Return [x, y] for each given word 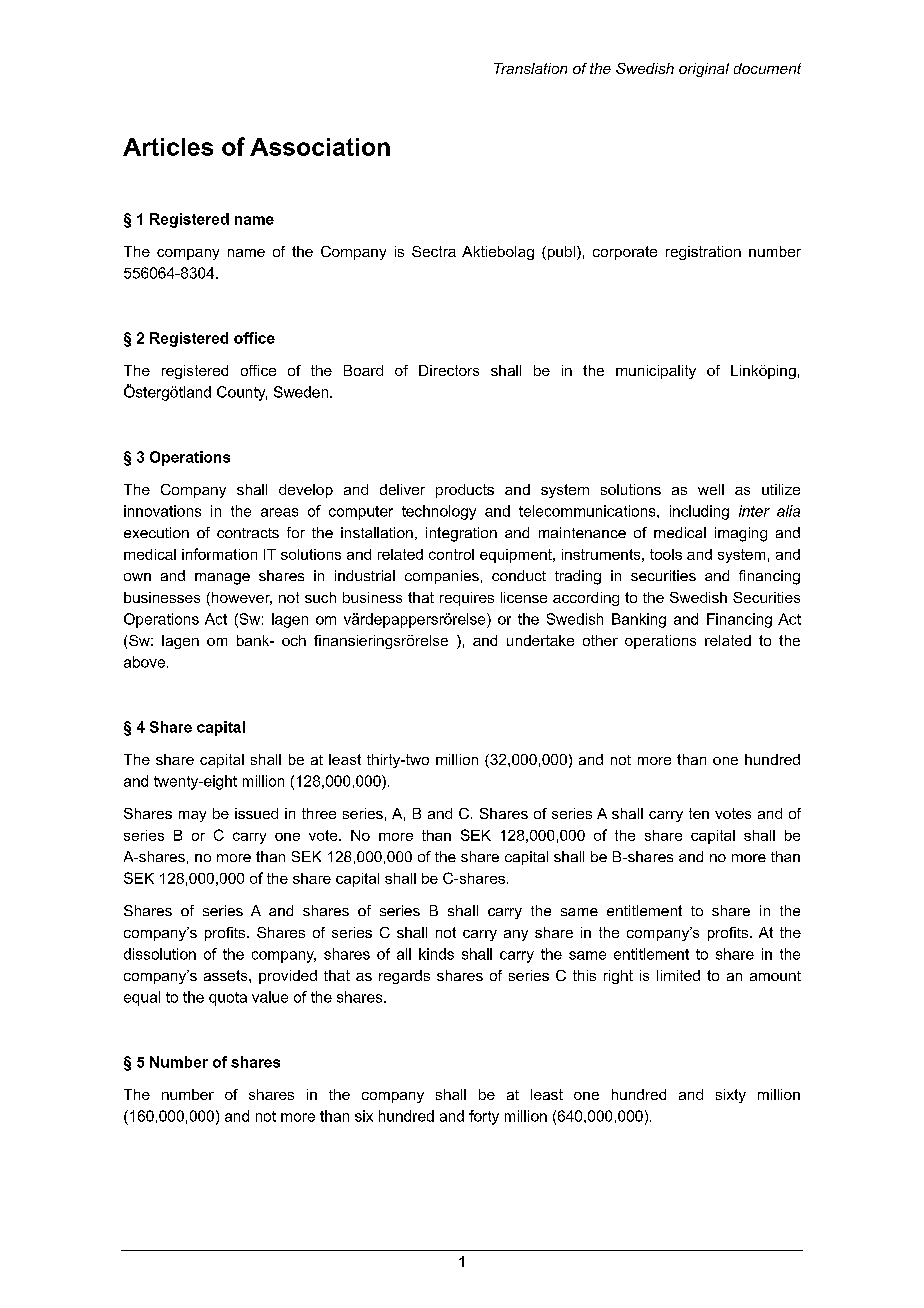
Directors [449, 370]
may [192, 816]
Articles [168, 147]
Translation [530, 68]
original [704, 70]
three [319, 813]
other [600, 640]
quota [228, 999]
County [242, 393]
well [711, 489]
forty [484, 1117]
